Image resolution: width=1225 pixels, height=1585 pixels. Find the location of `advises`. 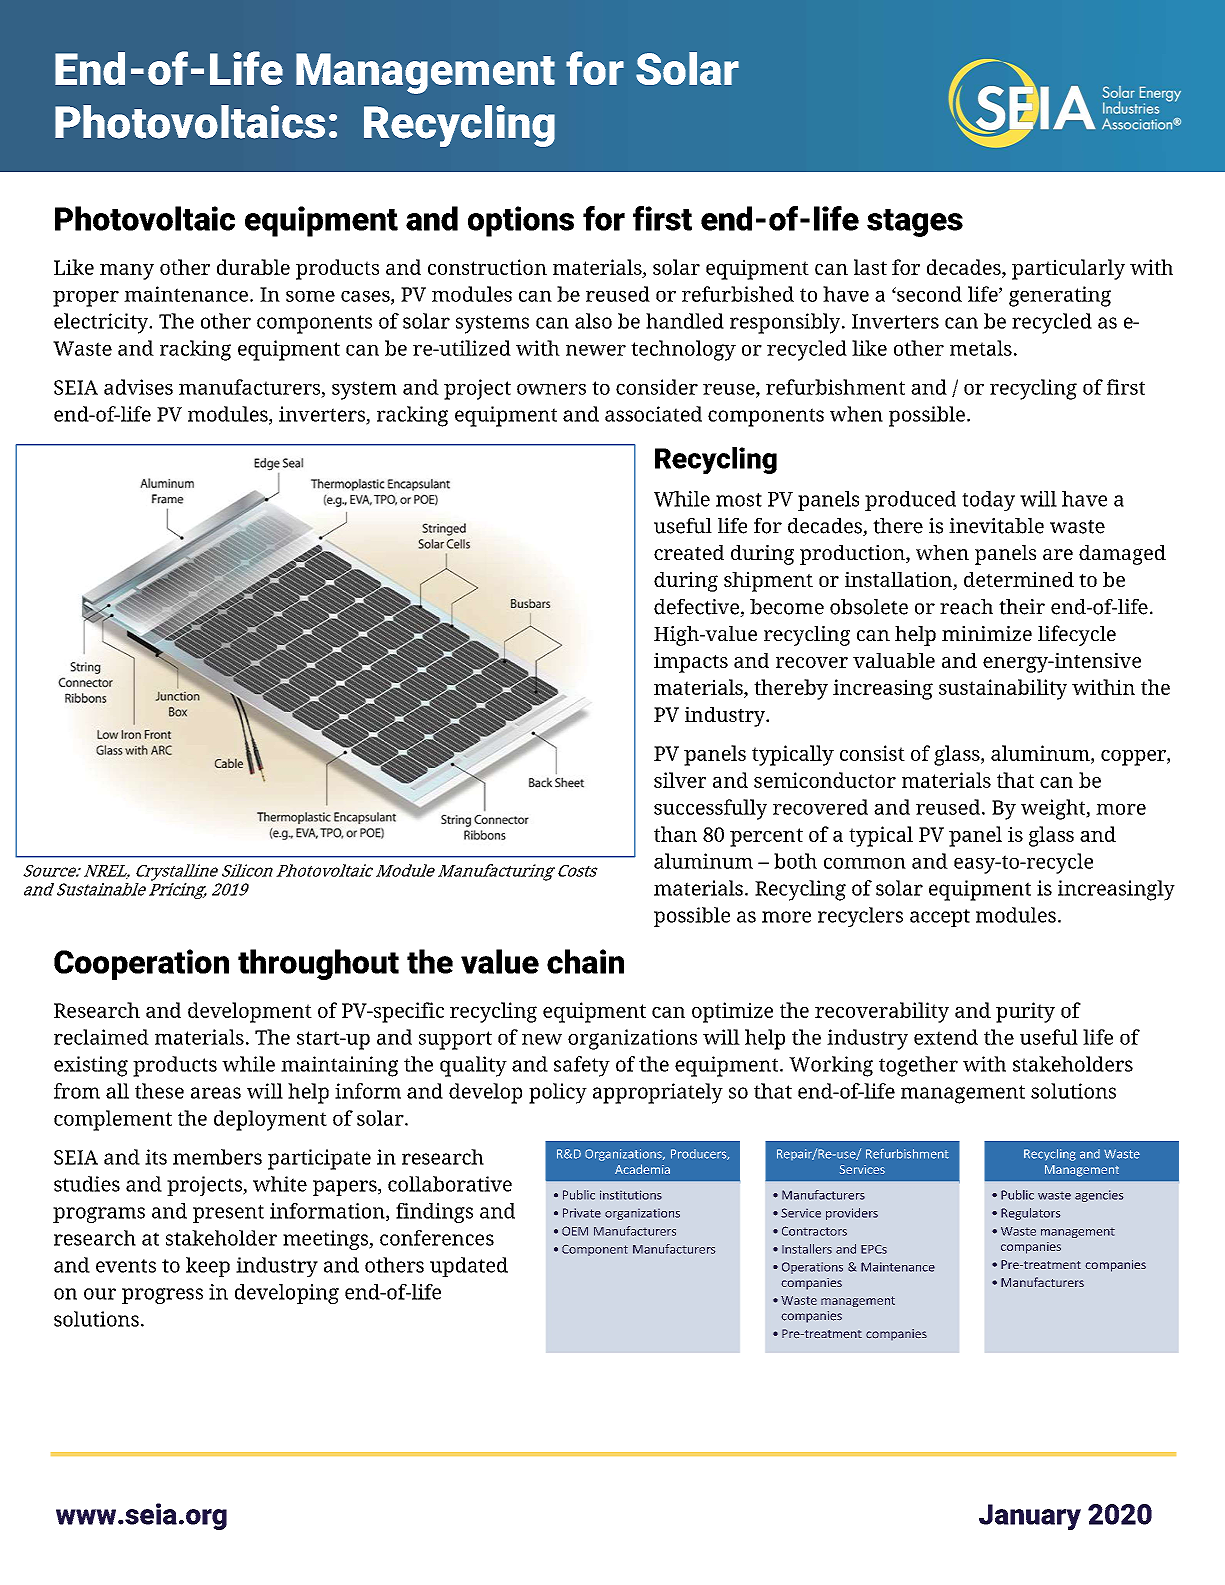

advises is located at coordinates (138, 387).
